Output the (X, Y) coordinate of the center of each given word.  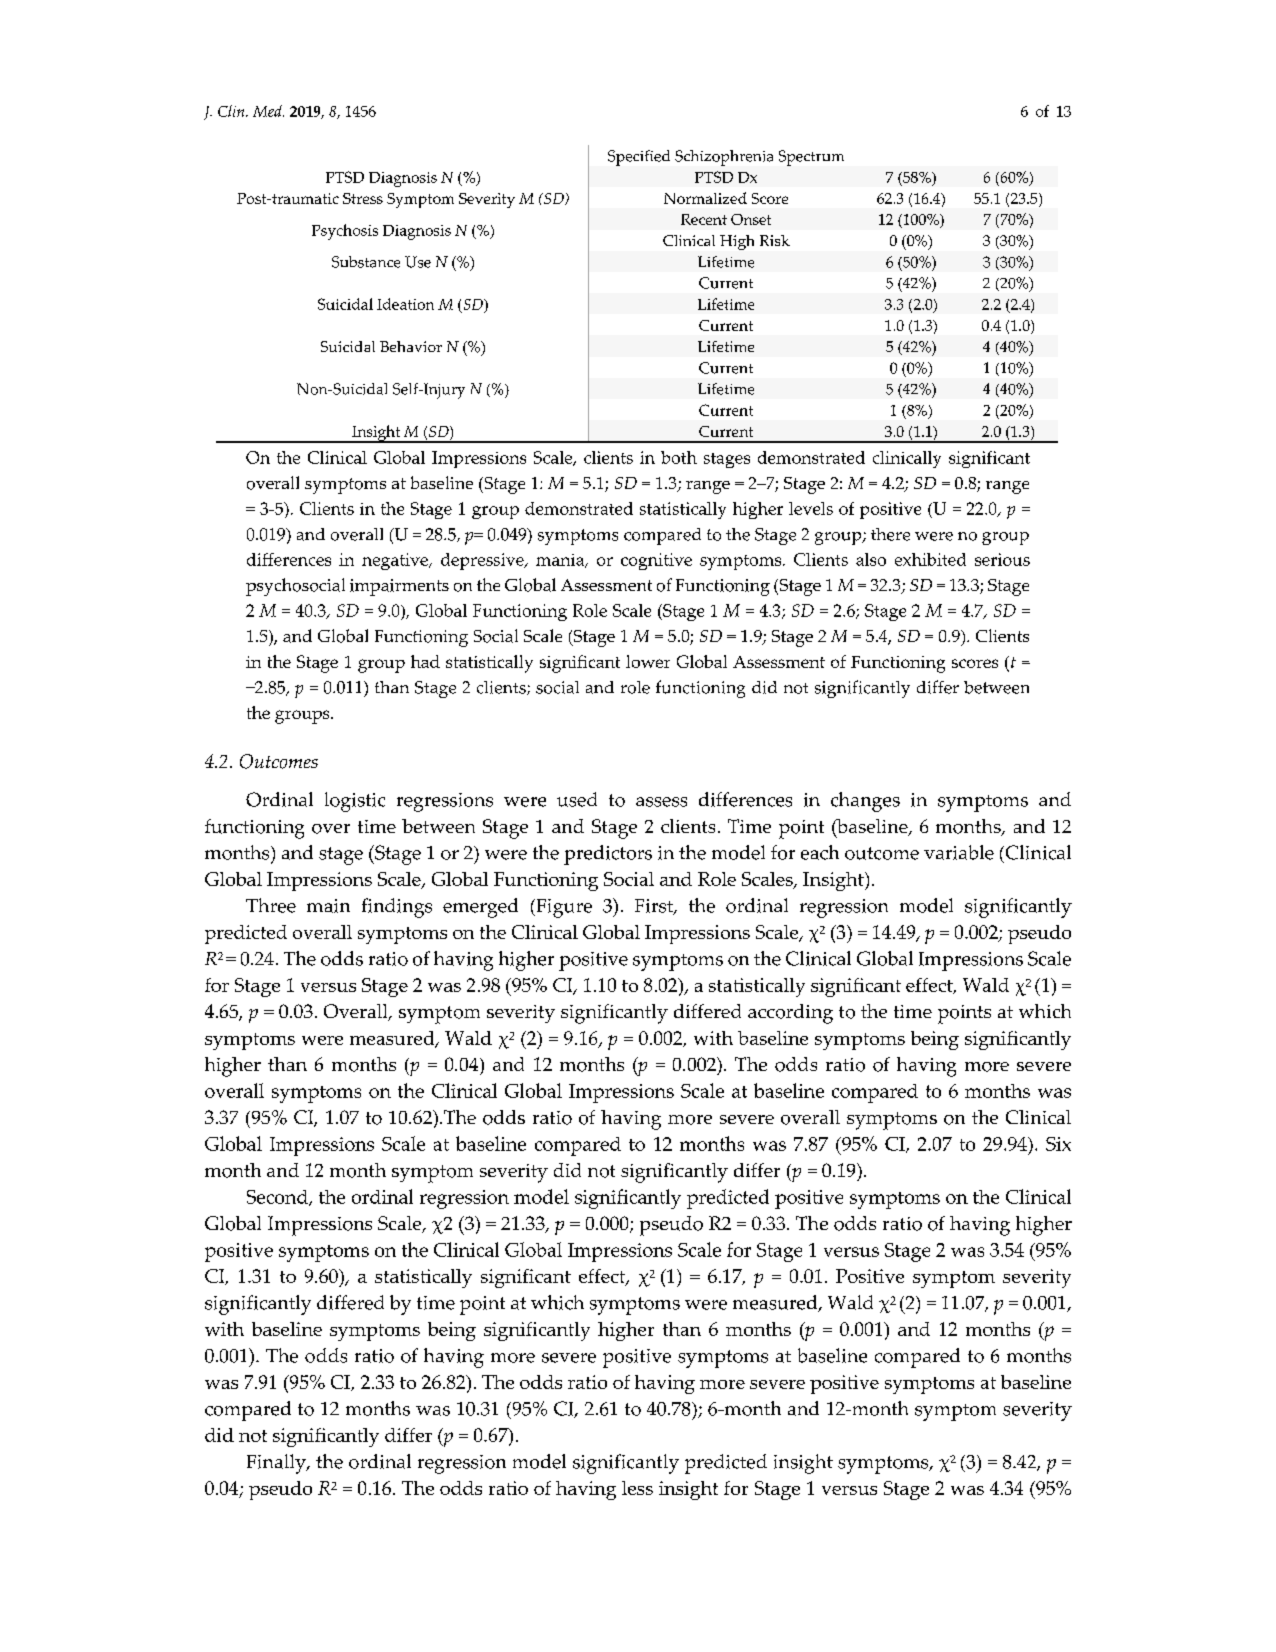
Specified (639, 158)
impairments (399, 587)
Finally (277, 1464)
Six (1058, 1144)
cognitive (656, 561)
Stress (363, 198)
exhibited (930, 559)
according (790, 1014)
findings (397, 908)
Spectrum (811, 158)
